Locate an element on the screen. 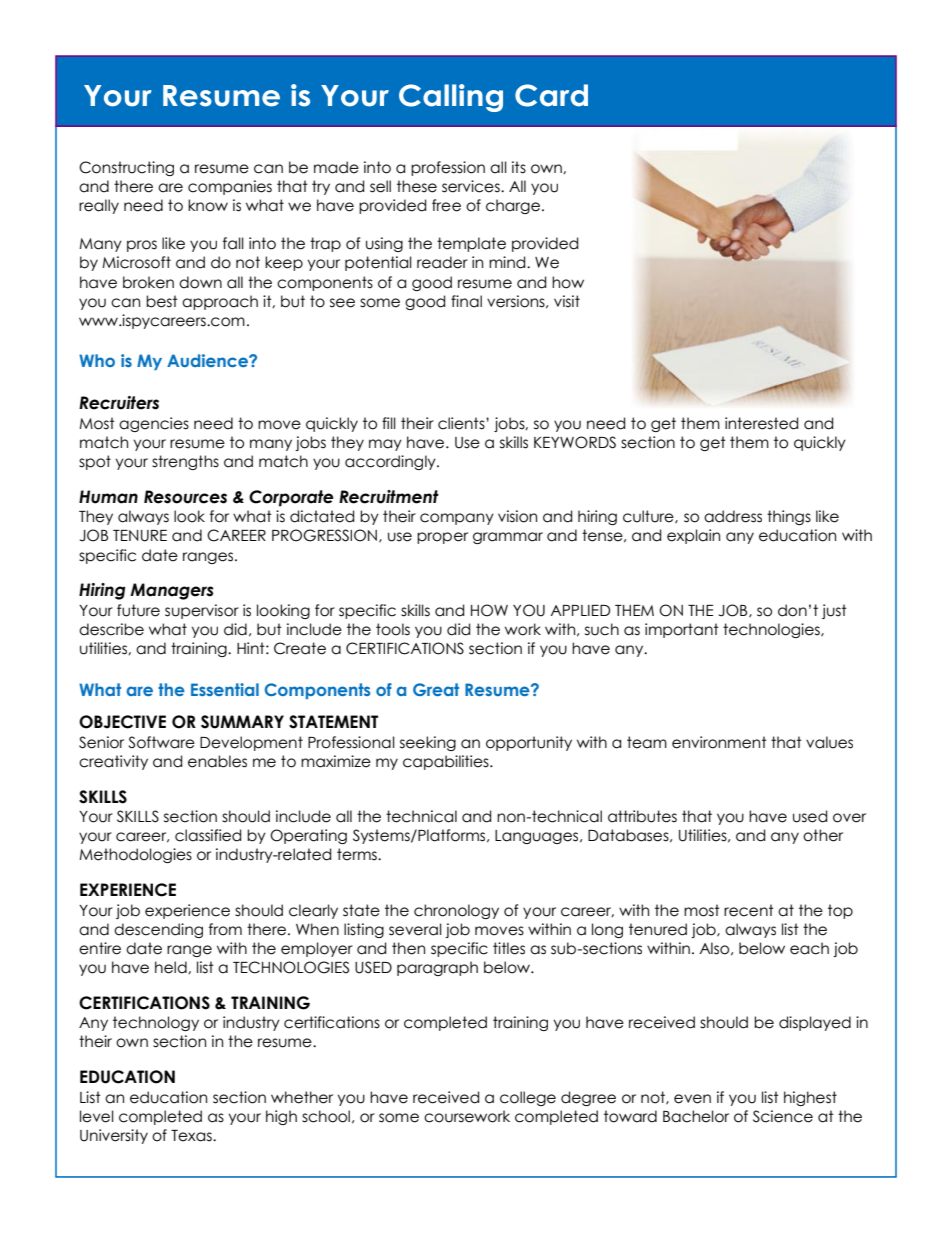 The height and width of the screenshot is (1233, 952). its is located at coordinates (519, 167).
